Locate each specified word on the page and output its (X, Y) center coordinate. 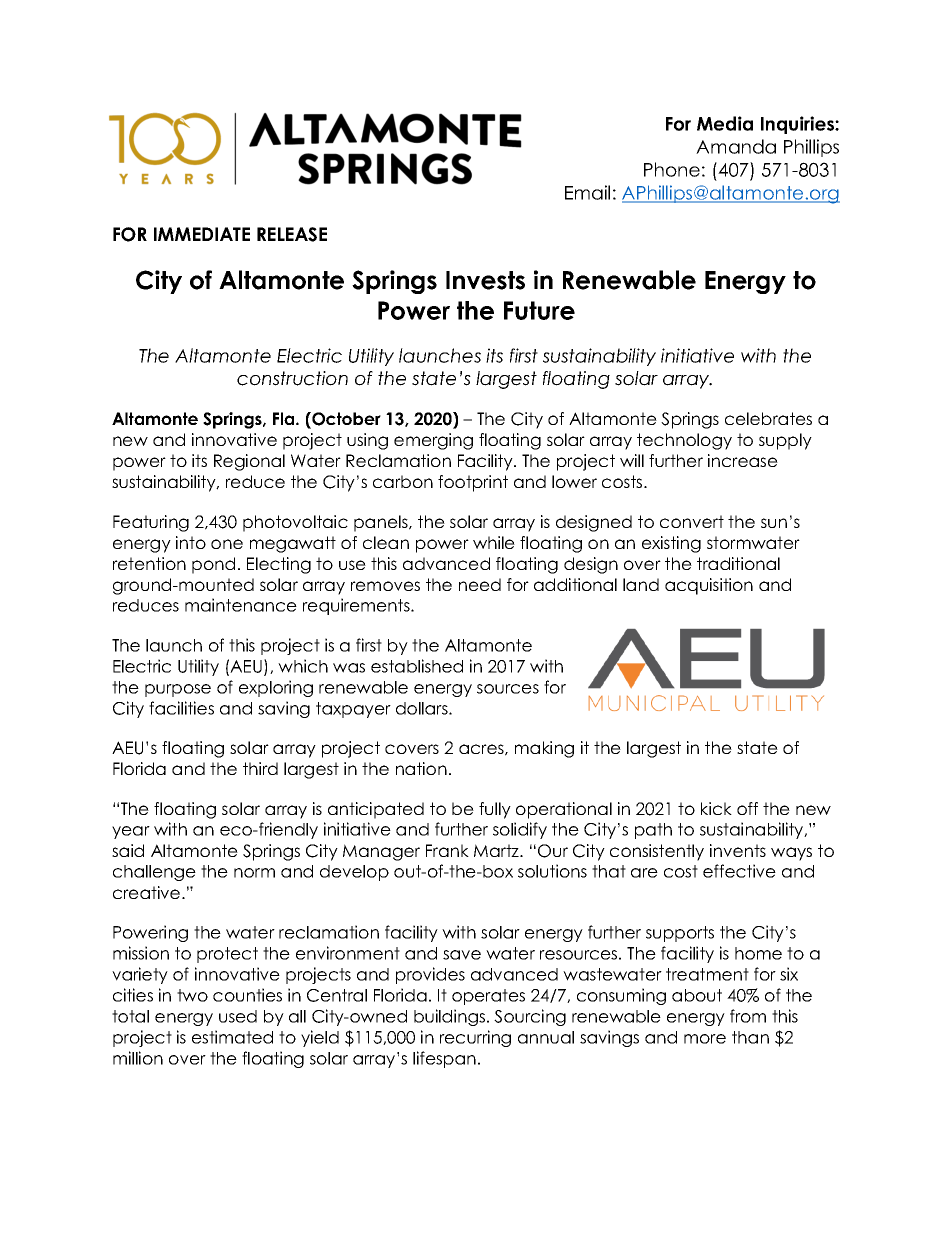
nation (421, 768)
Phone (672, 169)
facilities (181, 708)
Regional (249, 462)
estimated (232, 1037)
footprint (473, 483)
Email (587, 192)
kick (716, 808)
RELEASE (292, 234)
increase (743, 460)
